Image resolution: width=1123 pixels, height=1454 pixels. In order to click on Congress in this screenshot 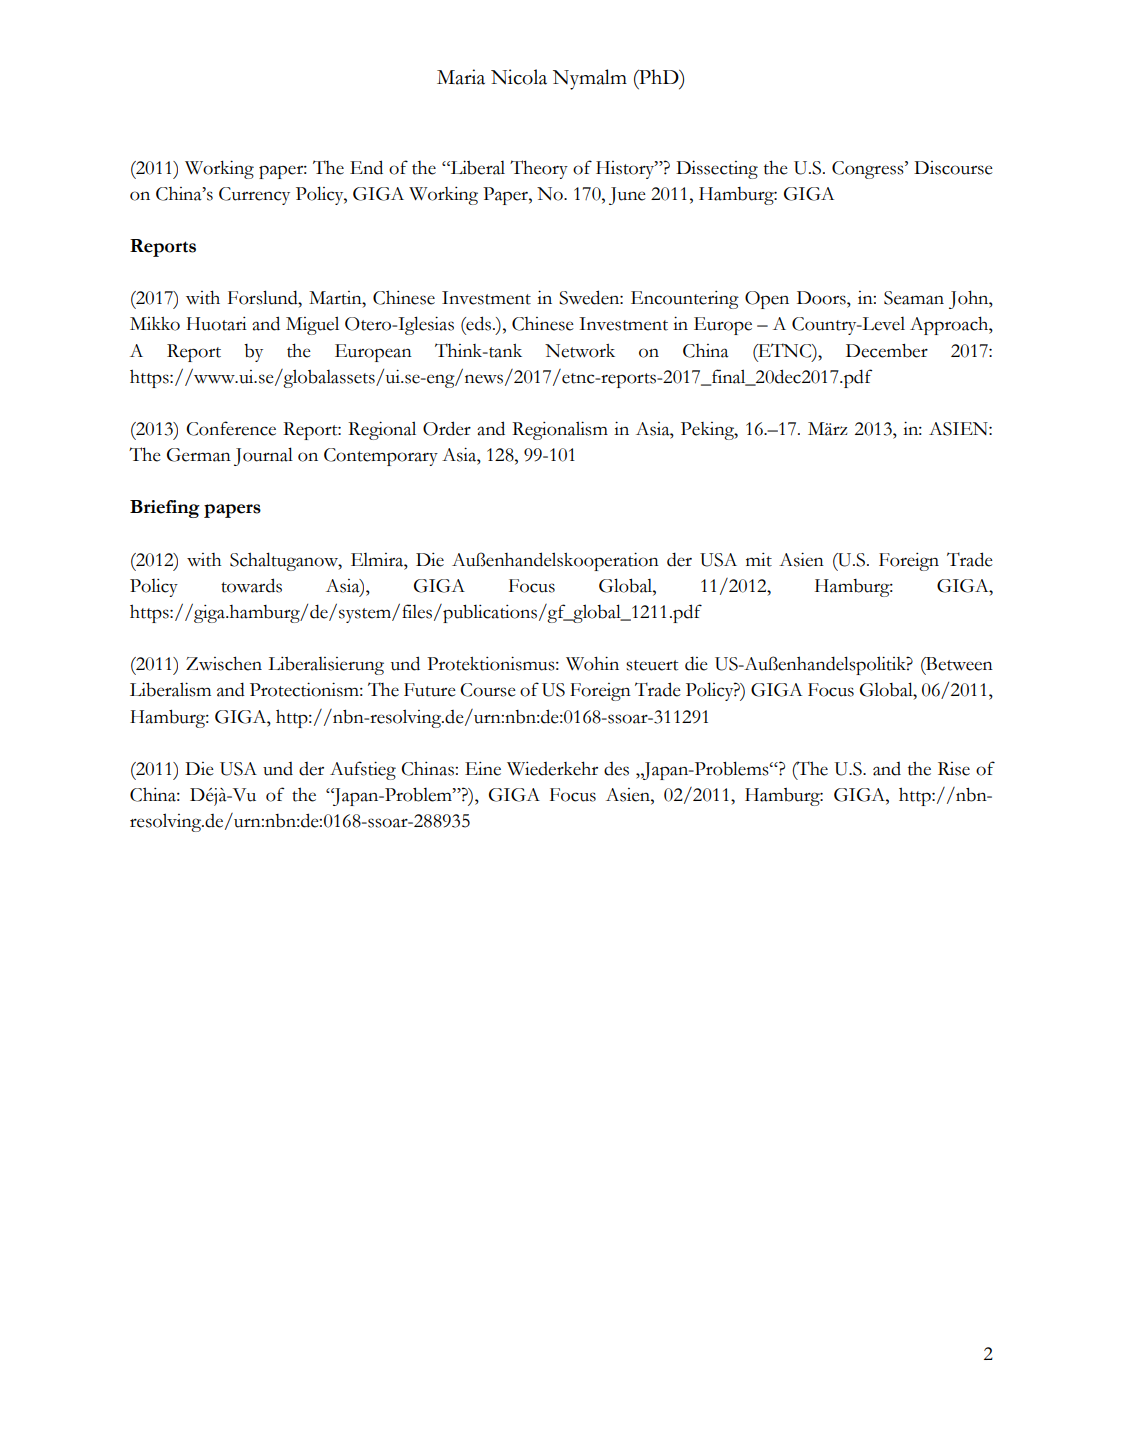, I will do `click(869, 170)`.
